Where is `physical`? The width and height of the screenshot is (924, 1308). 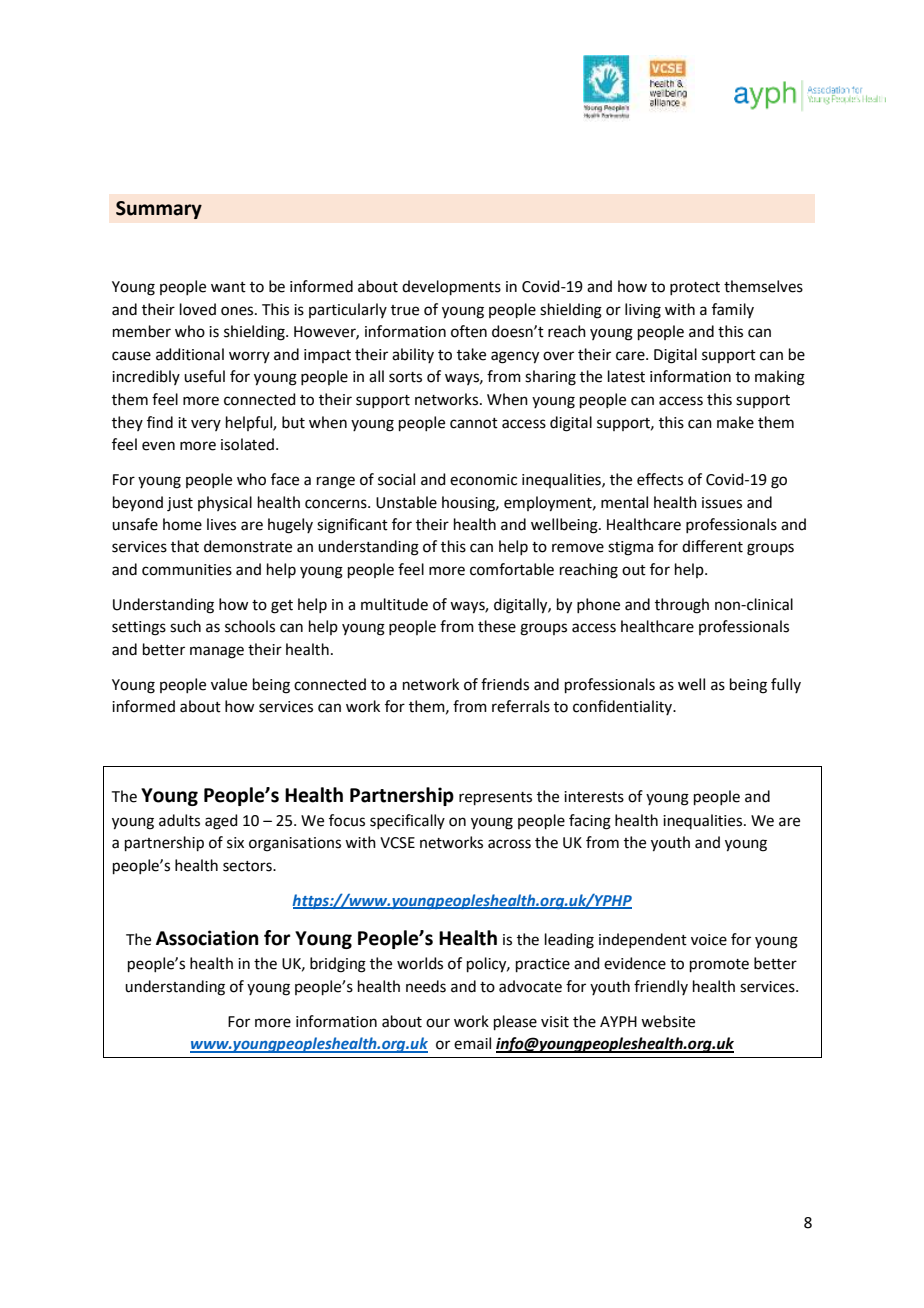 physical is located at coordinates (225, 503).
